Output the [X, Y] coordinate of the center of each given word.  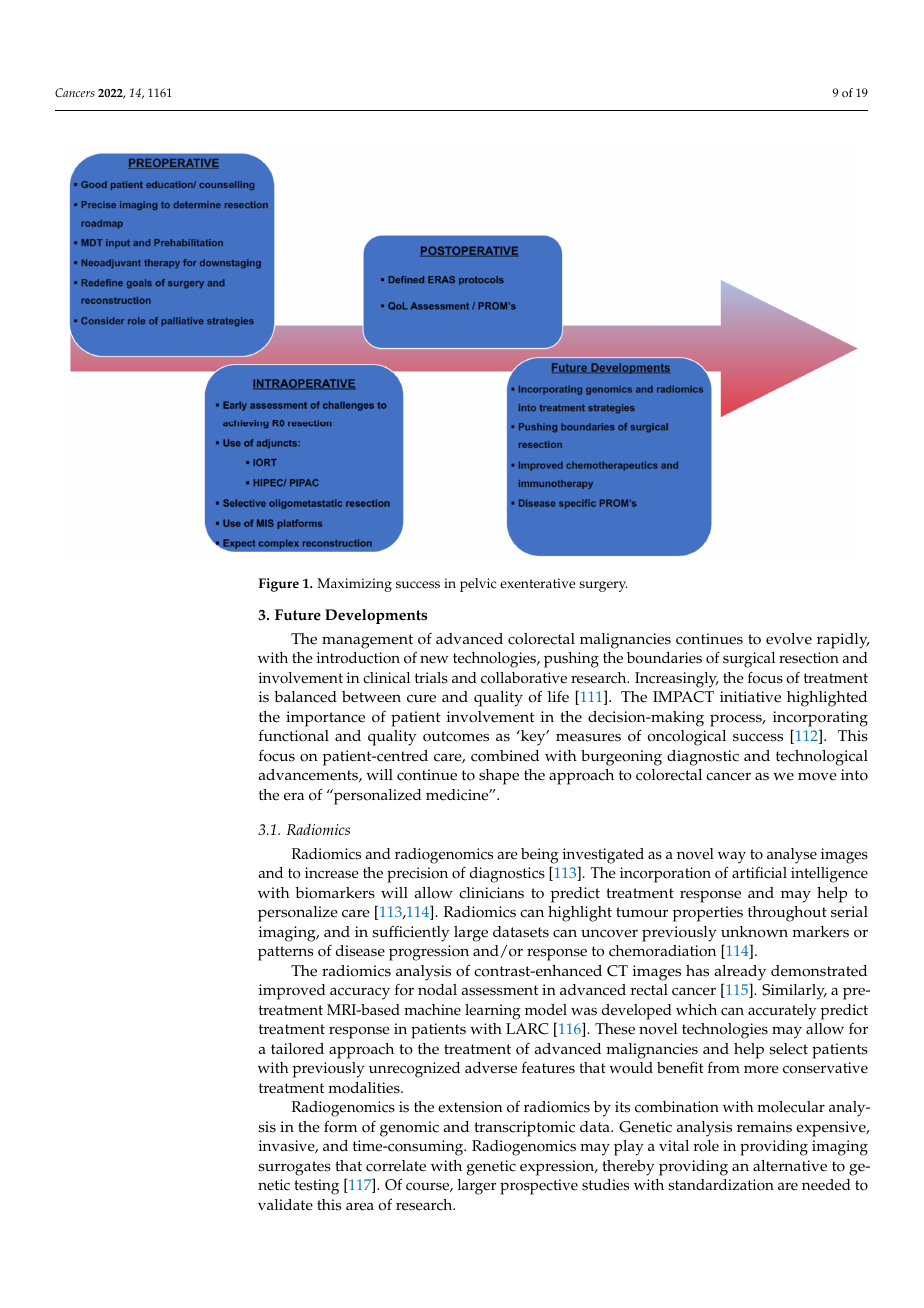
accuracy [360, 993]
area [360, 1206]
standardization [721, 1185]
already [740, 973]
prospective [539, 1187]
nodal [437, 990]
